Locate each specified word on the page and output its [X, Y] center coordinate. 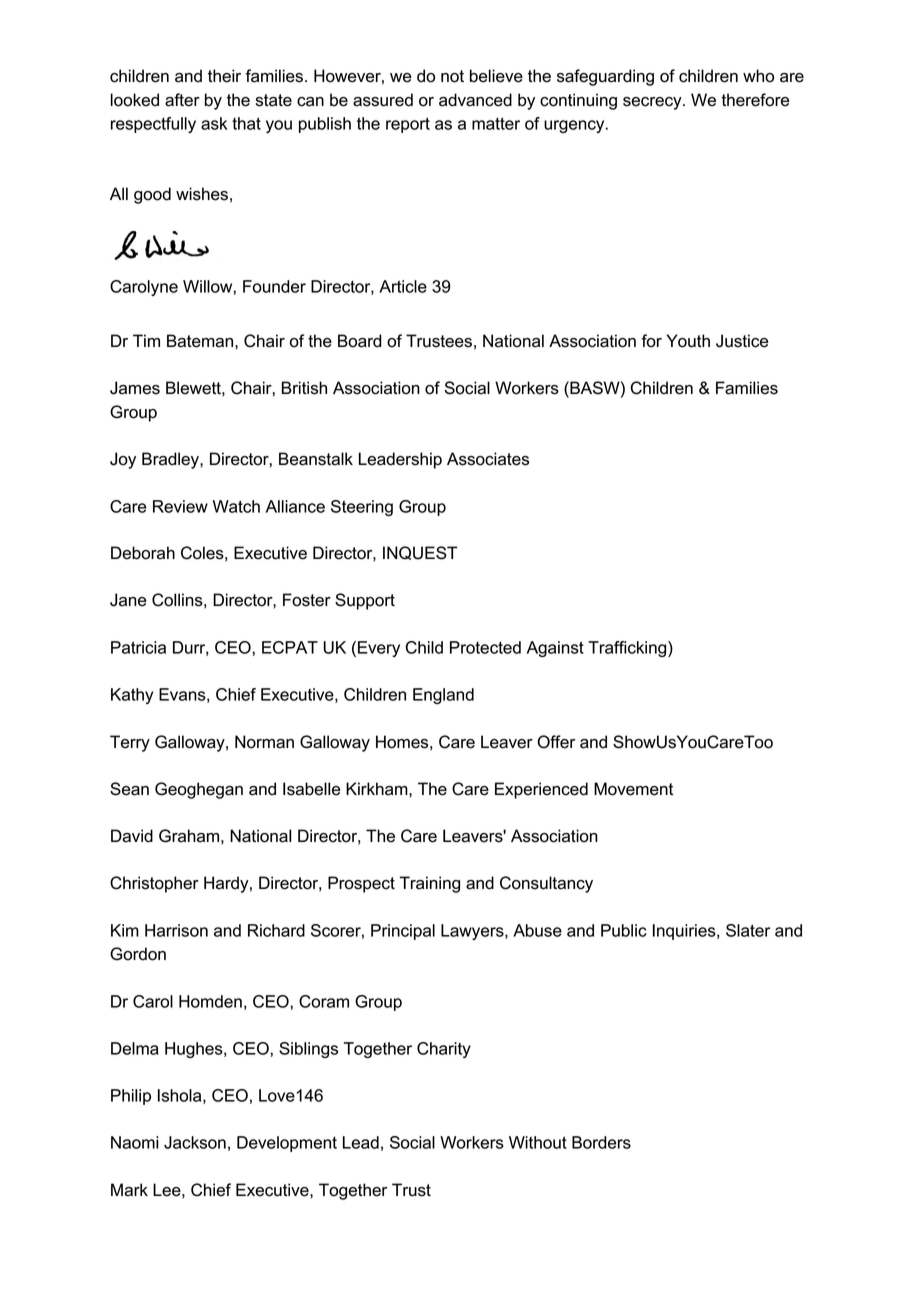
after [182, 100]
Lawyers [473, 932]
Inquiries [685, 932]
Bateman [201, 341]
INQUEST [420, 553]
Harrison [176, 930]
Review [180, 506]
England [443, 696]
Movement [633, 789]
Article [403, 286]
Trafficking [628, 649]
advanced [475, 100]
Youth [688, 341]
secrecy [653, 103]
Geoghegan [199, 790]
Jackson [195, 1142]
